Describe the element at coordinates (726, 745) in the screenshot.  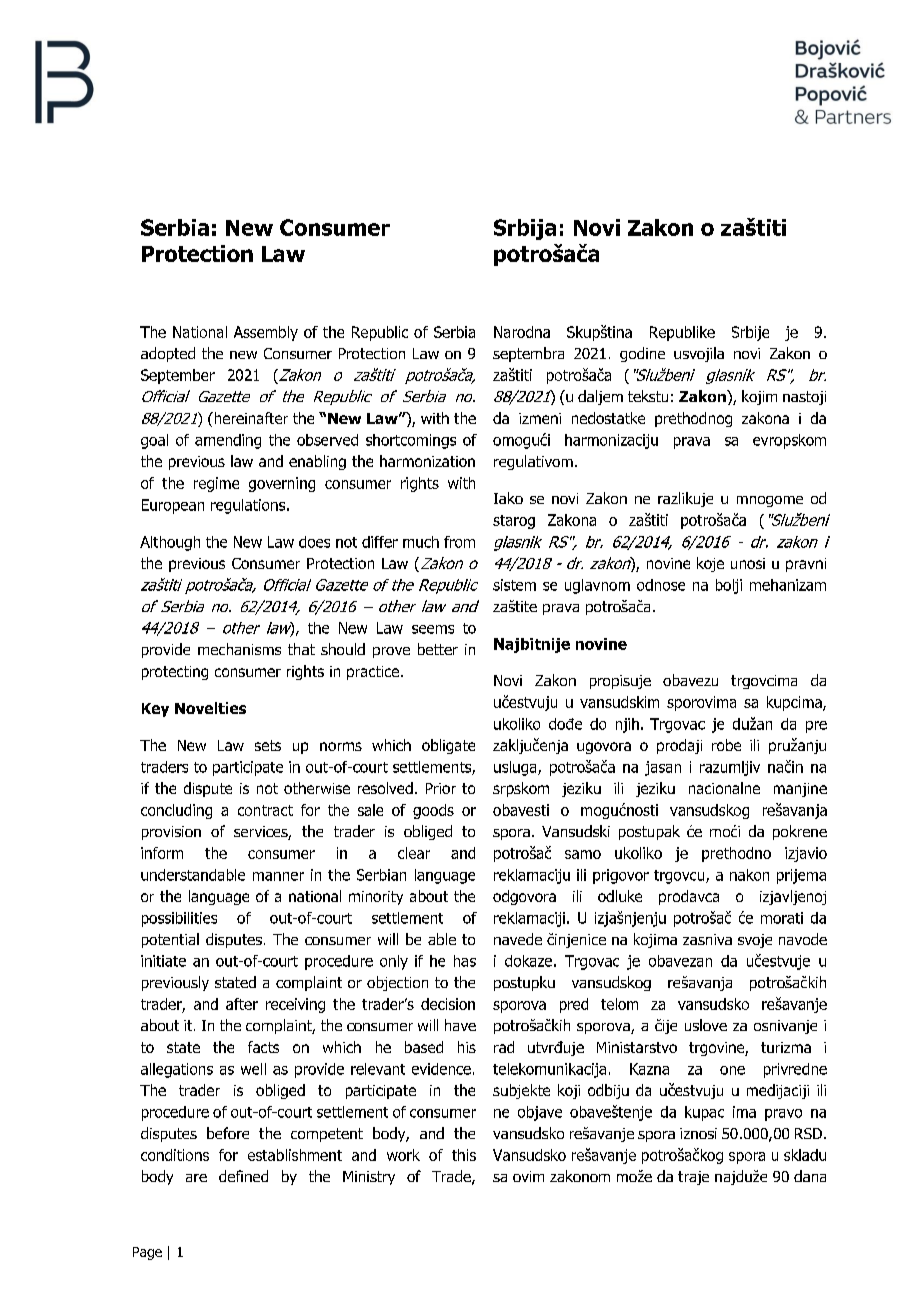
I see `robe` at that location.
